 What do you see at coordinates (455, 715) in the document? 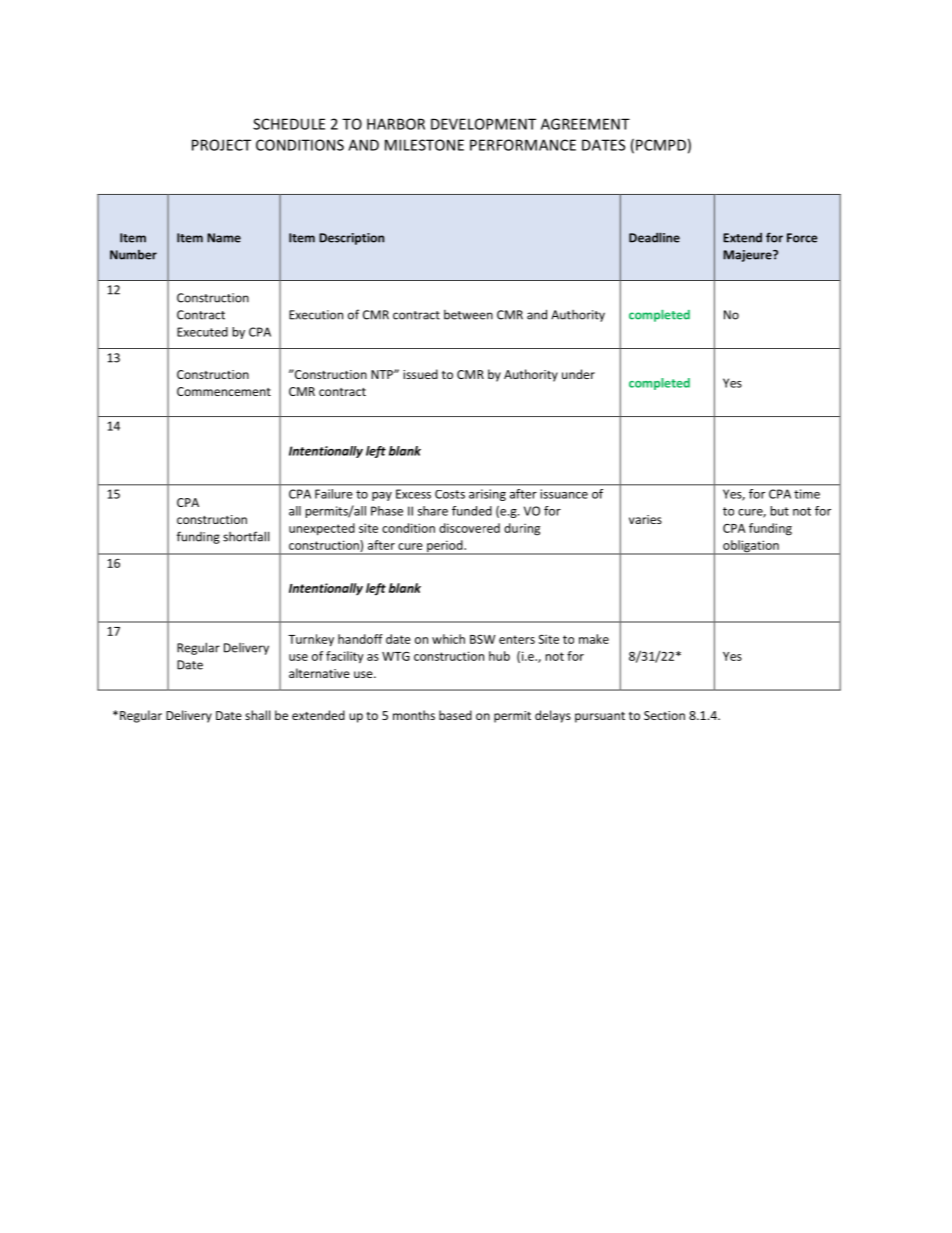
I see `based` at bounding box center [455, 715].
